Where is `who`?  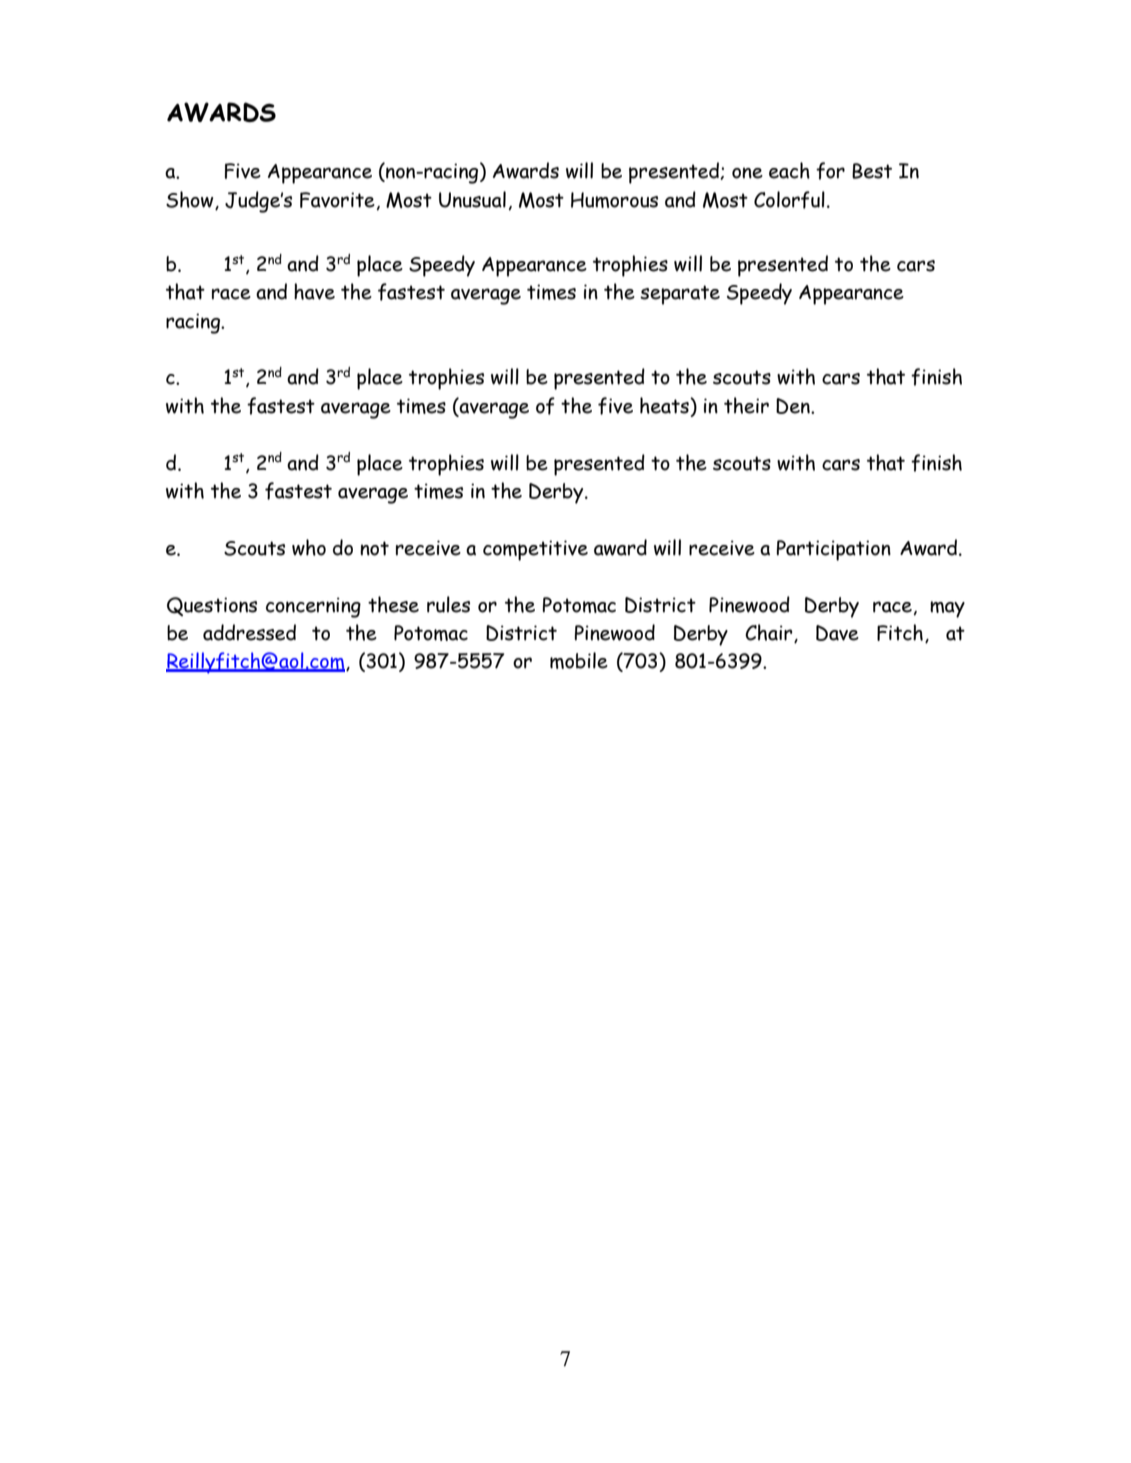
who is located at coordinates (309, 547).
